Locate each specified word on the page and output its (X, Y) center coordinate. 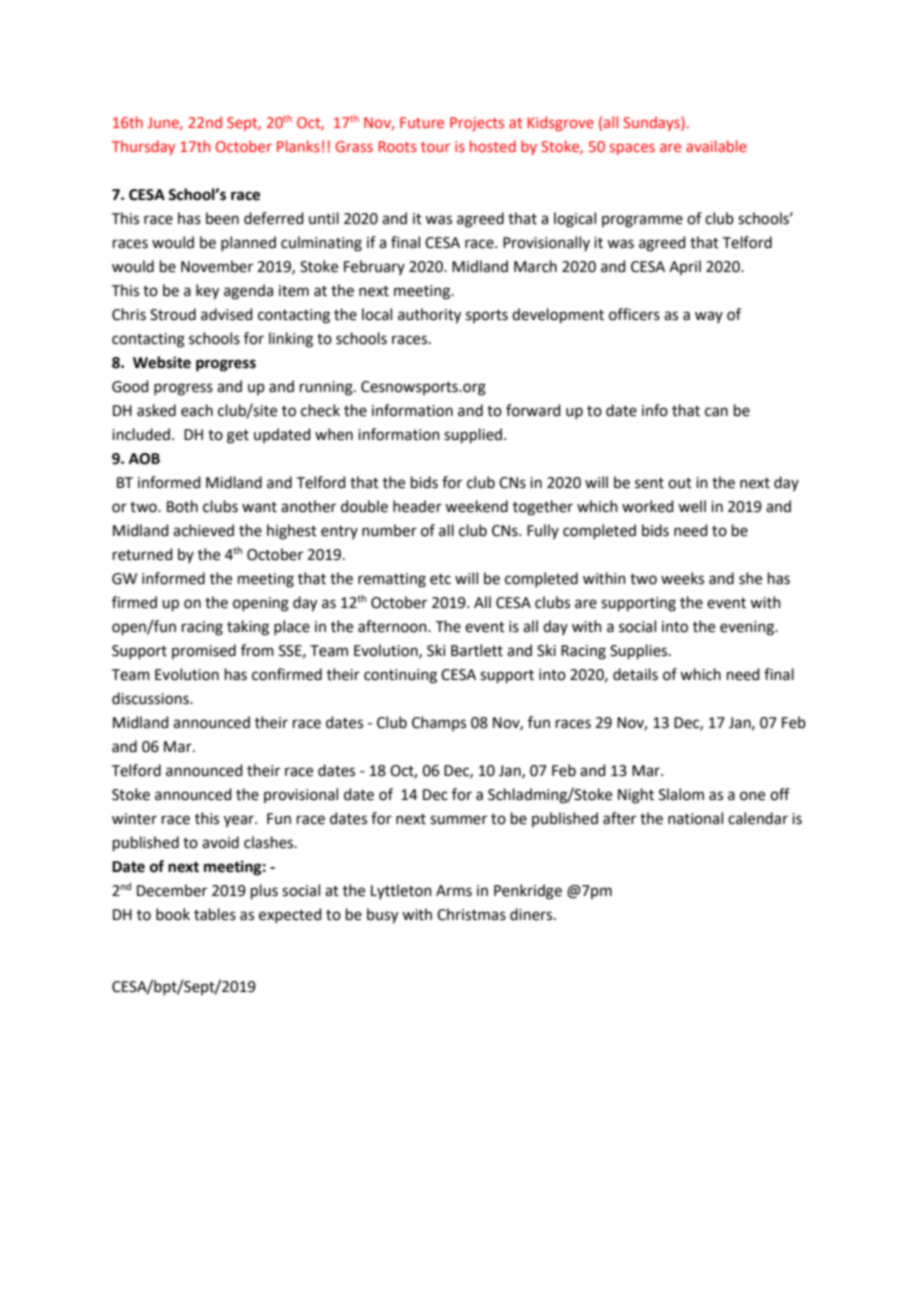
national (695, 818)
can (716, 412)
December (172, 890)
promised (204, 651)
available (716, 146)
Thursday (143, 147)
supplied (473, 435)
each (197, 410)
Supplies (640, 651)
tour (435, 147)
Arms (454, 891)
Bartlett (477, 650)
